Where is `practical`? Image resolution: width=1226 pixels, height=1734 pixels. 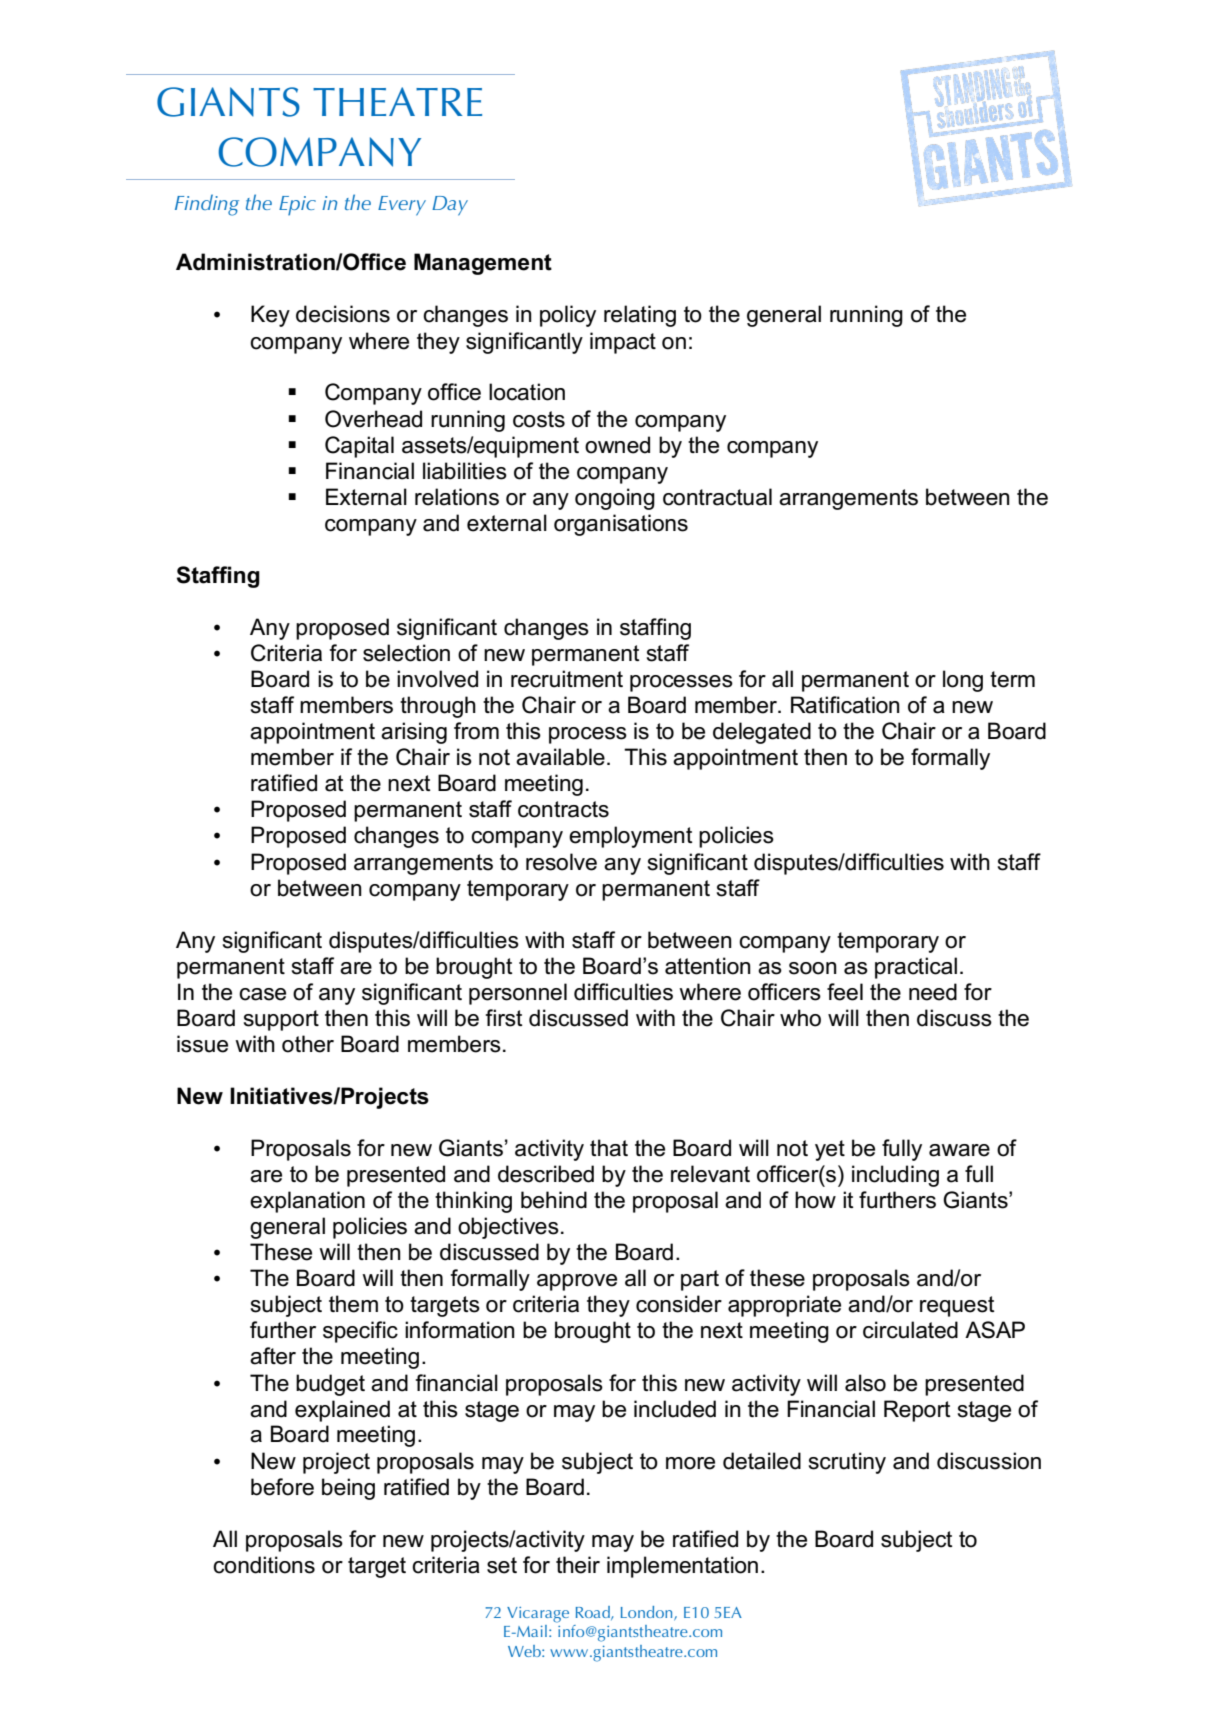 practical is located at coordinates (916, 968).
